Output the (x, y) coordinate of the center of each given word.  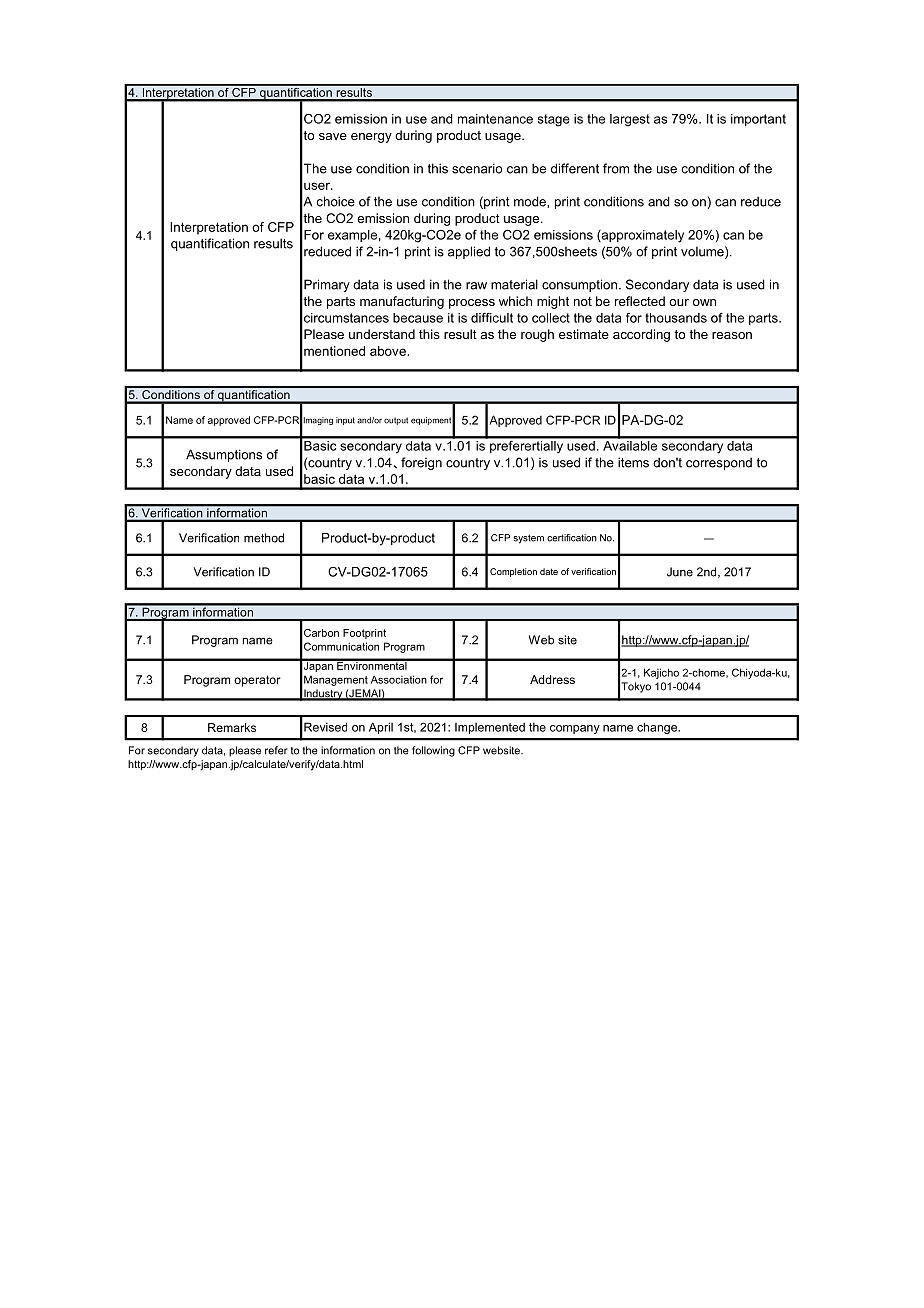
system (528, 539)
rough (537, 335)
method (264, 538)
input (345, 421)
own (704, 302)
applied (469, 252)
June (680, 572)
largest (630, 120)
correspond (719, 463)
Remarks (232, 727)
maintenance (495, 119)
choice (335, 201)
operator (257, 681)
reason (732, 335)
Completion (513, 572)
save (333, 136)
